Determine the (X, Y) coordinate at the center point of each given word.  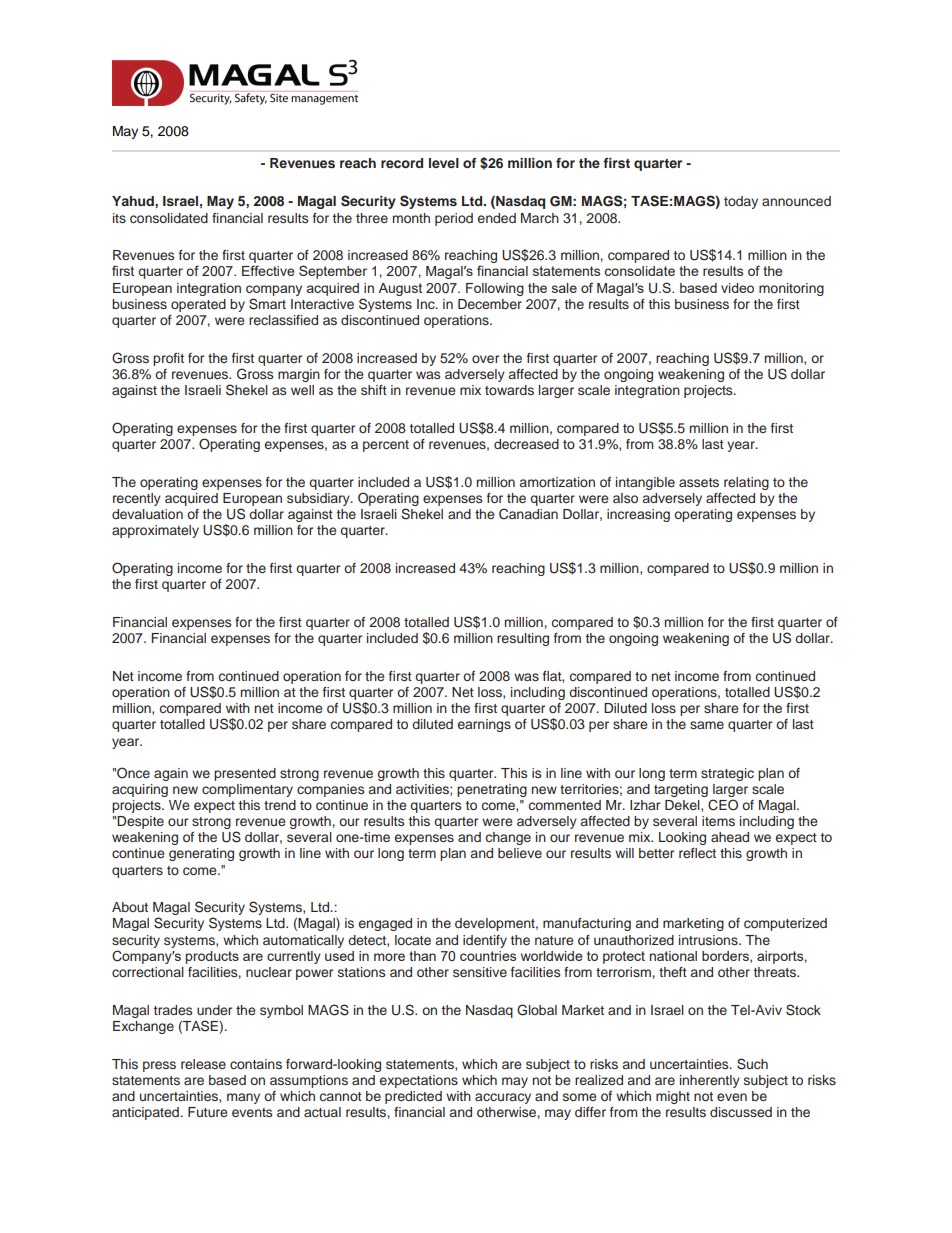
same (707, 725)
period (454, 219)
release (203, 1064)
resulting (523, 639)
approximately (155, 531)
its (119, 218)
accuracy (503, 1098)
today (741, 202)
